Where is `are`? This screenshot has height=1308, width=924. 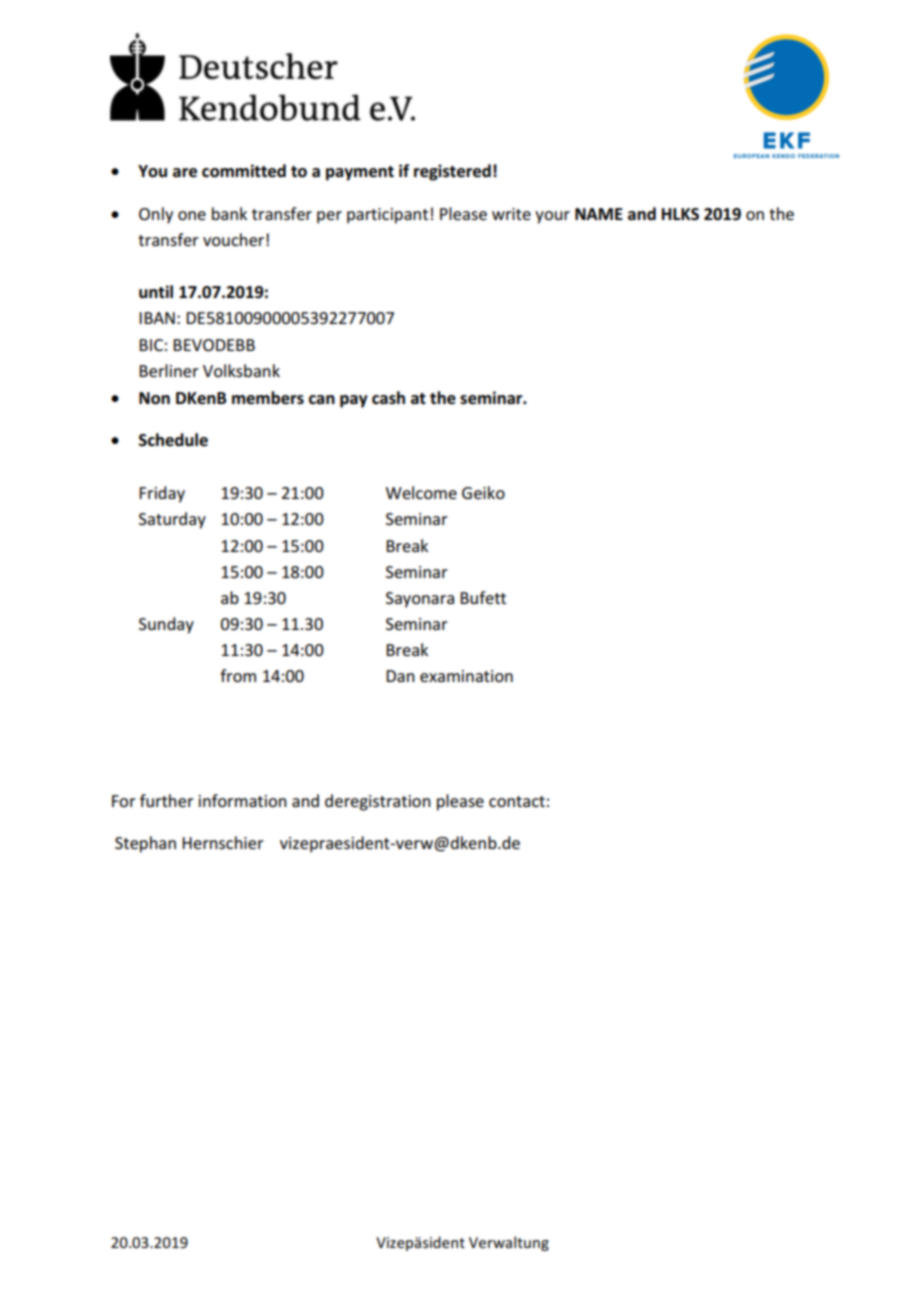
are is located at coordinates (185, 173).
